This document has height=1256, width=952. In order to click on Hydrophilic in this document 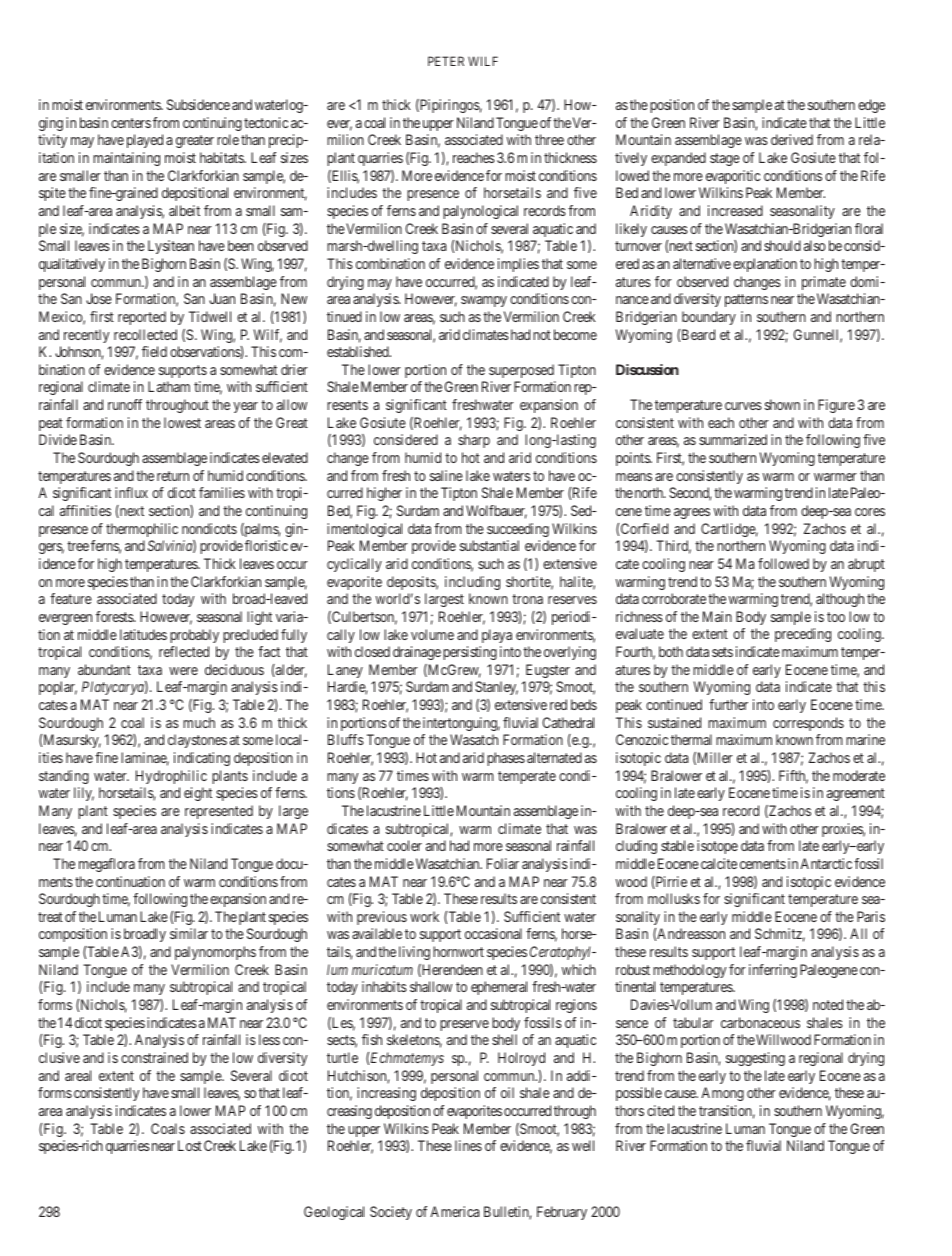, I will do `click(171, 777)`.
